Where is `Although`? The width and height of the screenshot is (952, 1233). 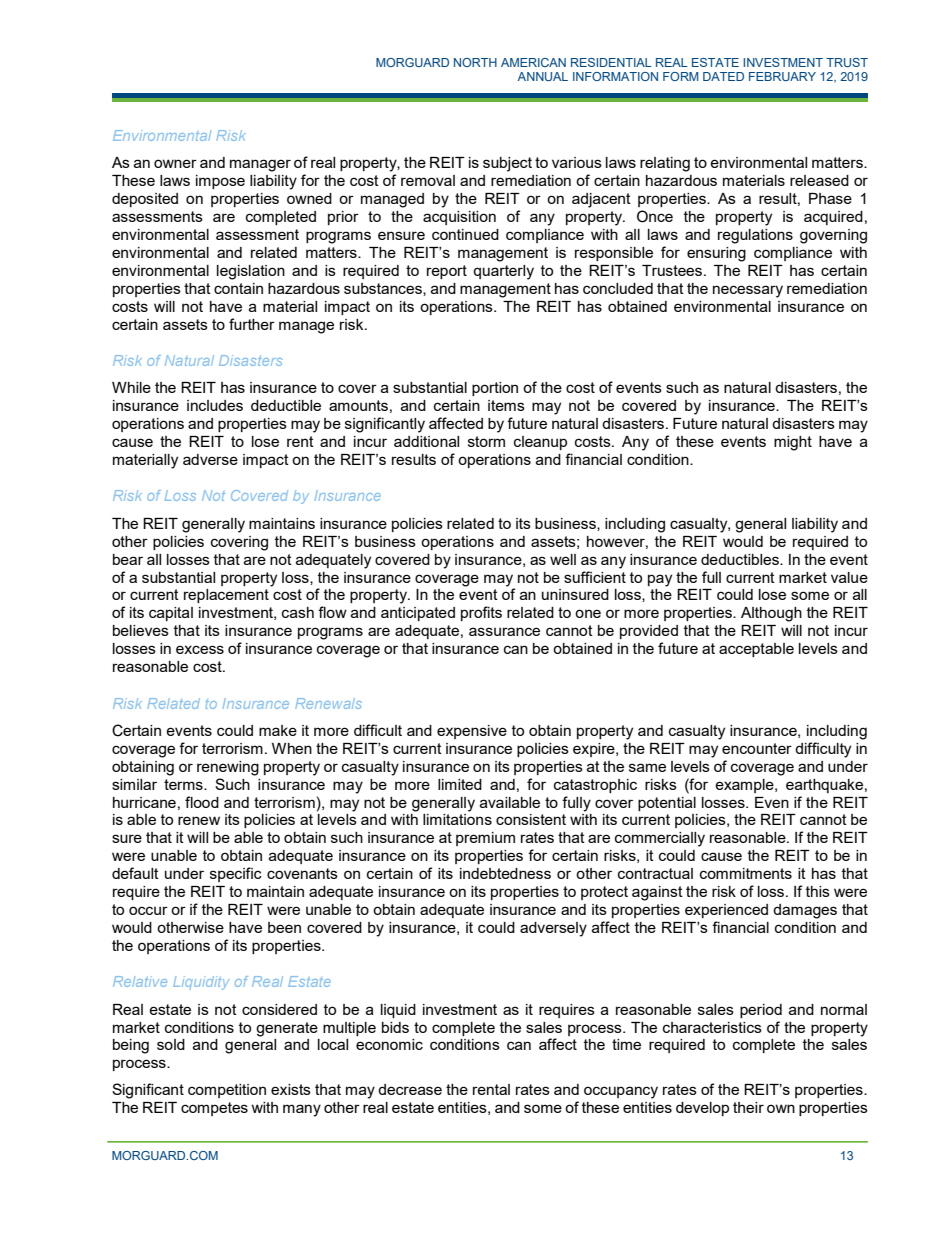
Although is located at coordinates (771, 614).
